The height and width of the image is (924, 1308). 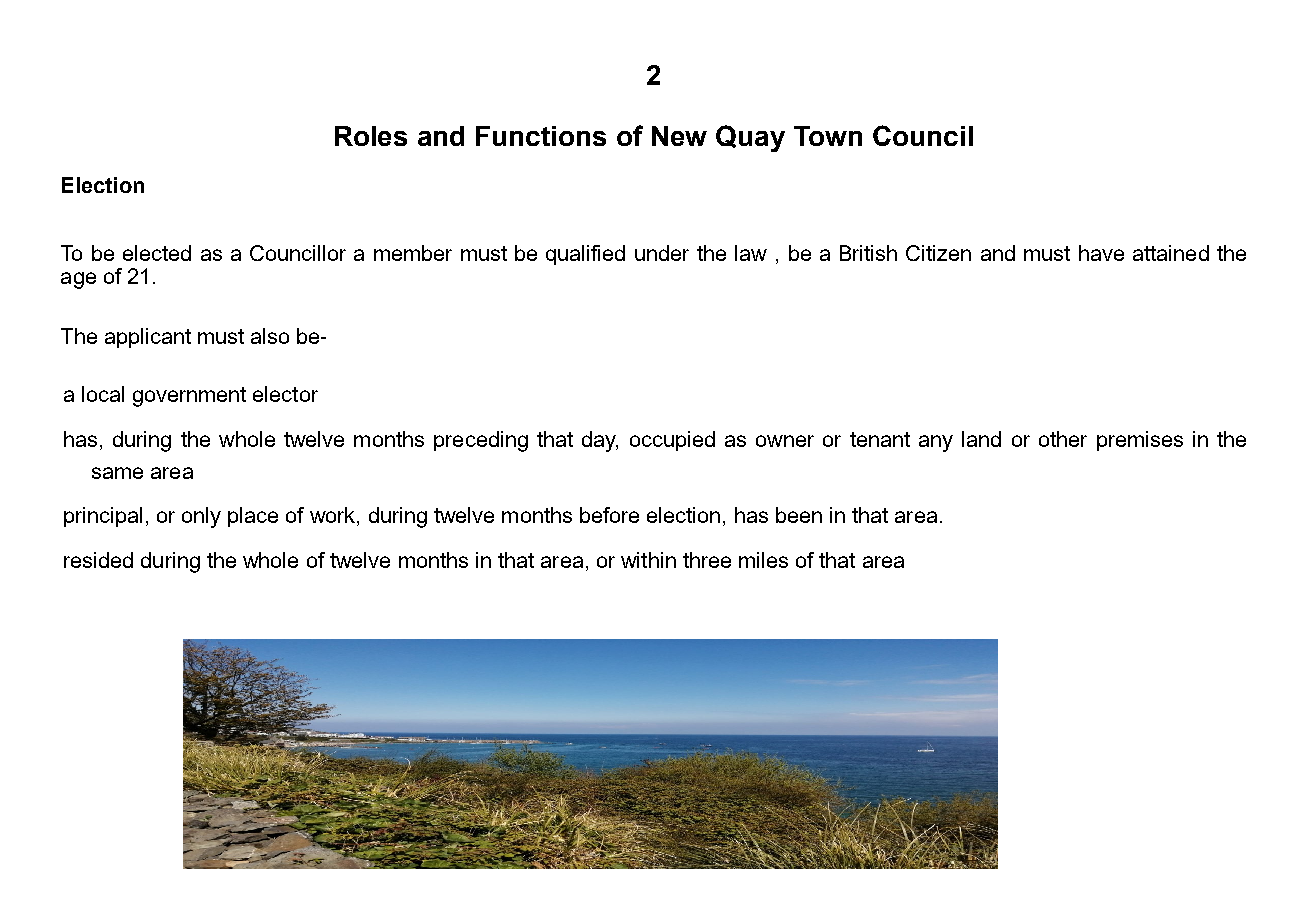 What do you see at coordinates (648, 560) in the image?
I see `within` at bounding box center [648, 560].
